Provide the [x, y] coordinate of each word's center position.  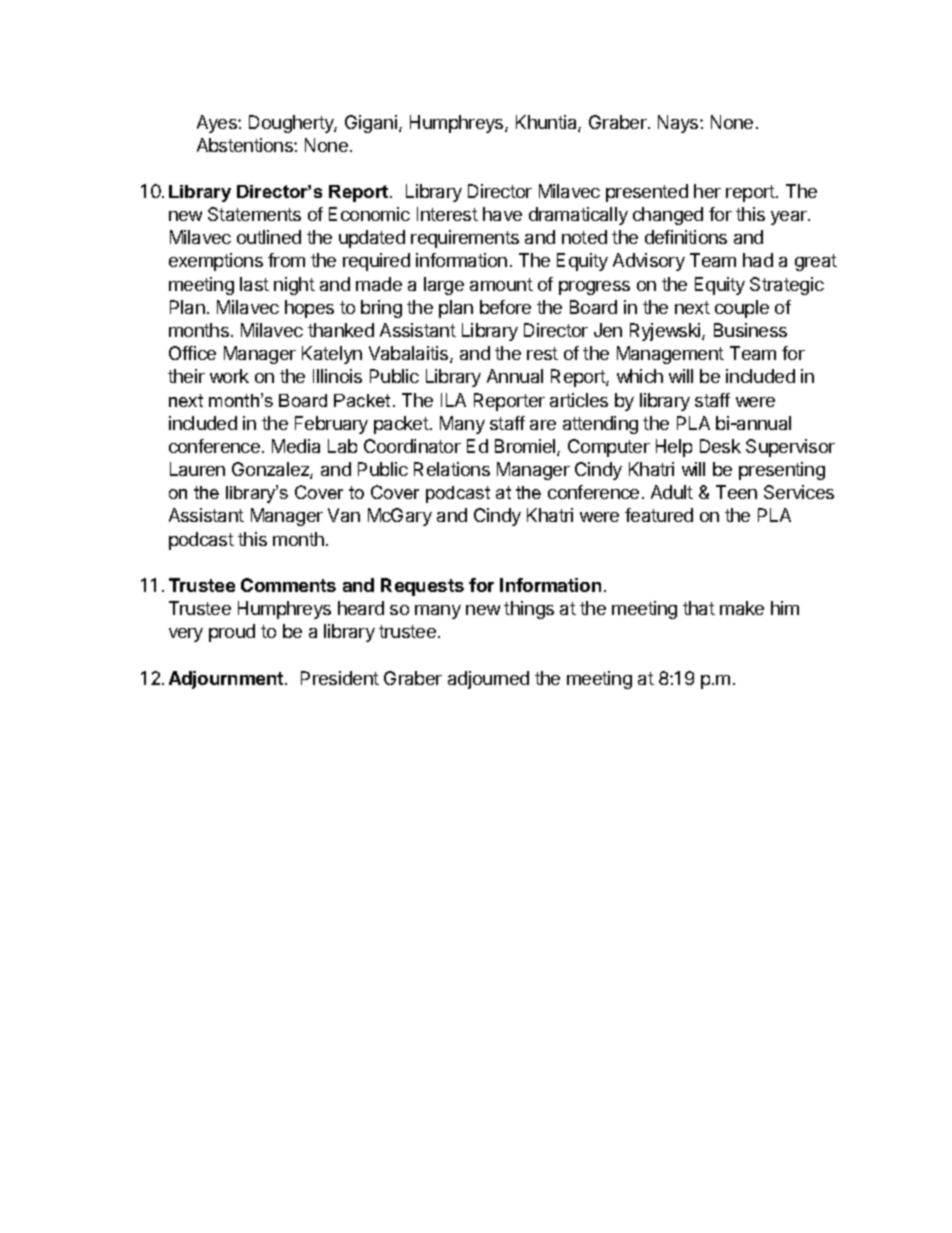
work [229, 376]
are [543, 425]
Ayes [218, 124]
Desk [720, 446]
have [502, 214]
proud [232, 633]
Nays [679, 124]
